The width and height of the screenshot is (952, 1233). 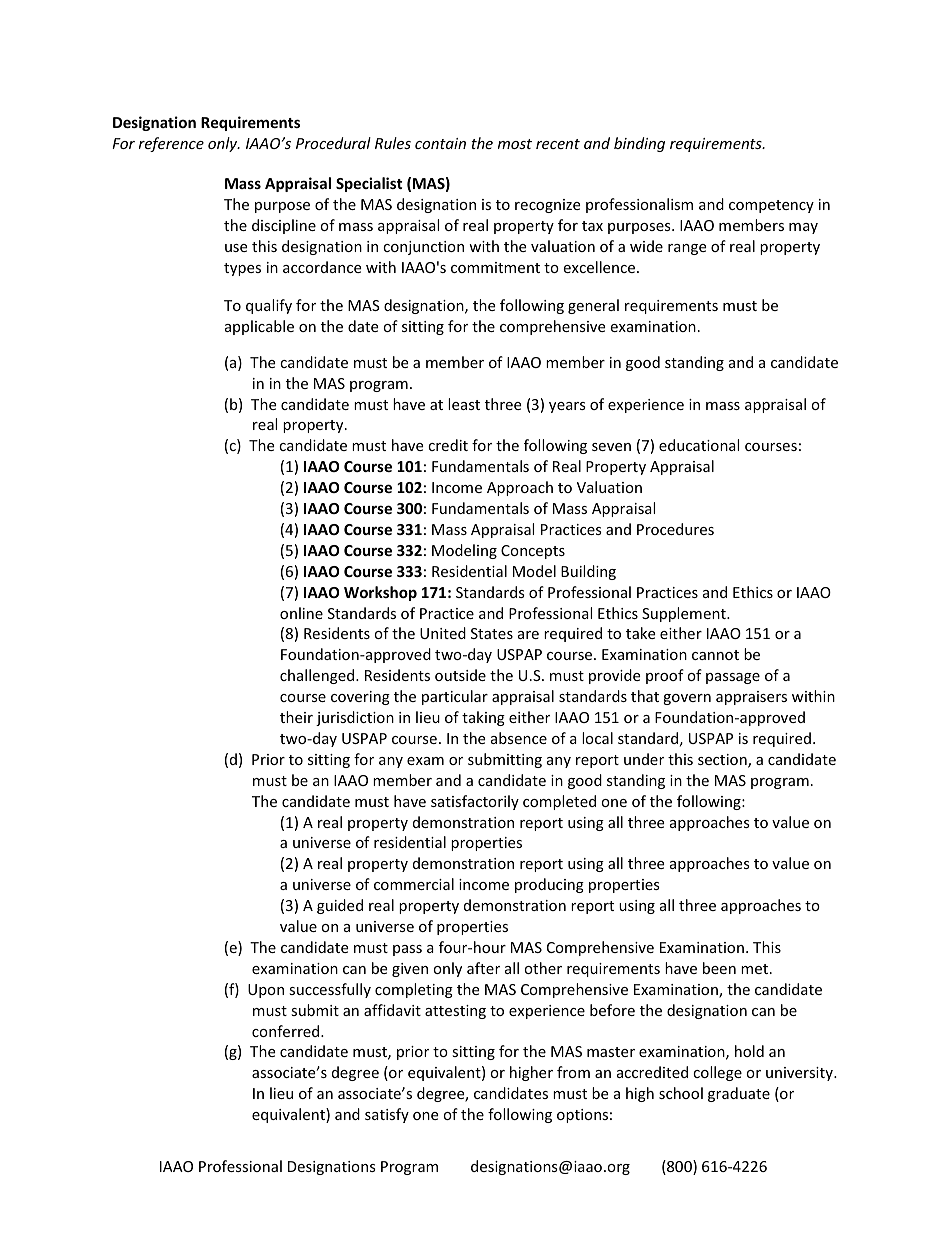 What do you see at coordinates (284, 226) in the screenshot?
I see `discipline` at bounding box center [284, 226].
